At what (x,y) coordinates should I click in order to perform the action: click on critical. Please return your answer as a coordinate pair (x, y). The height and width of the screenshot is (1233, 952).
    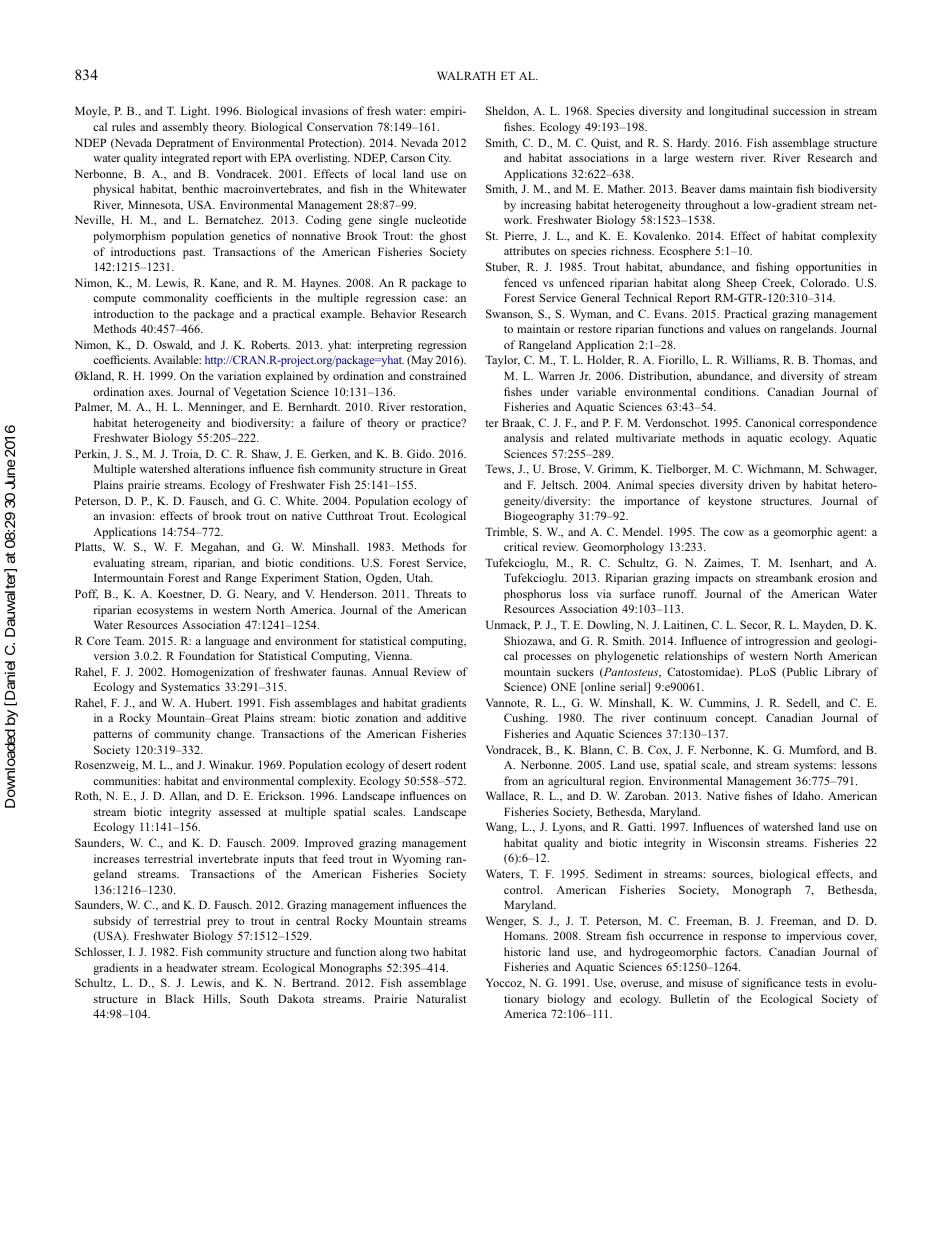
    Looking at the image, I should click on (521, 546).
